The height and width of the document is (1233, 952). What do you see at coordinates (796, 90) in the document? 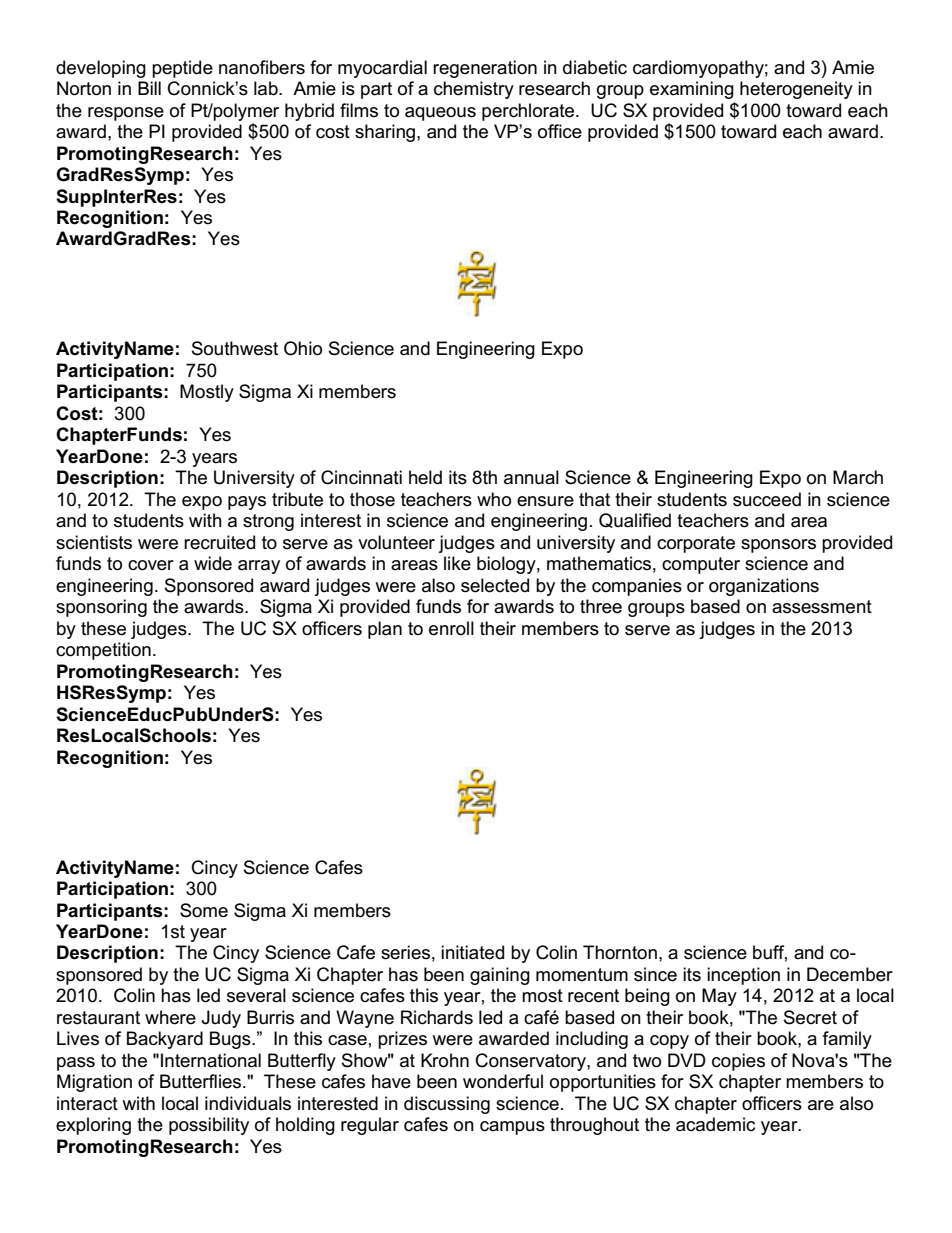
I see `heterogeneity` at bounding box center [796, 90].
